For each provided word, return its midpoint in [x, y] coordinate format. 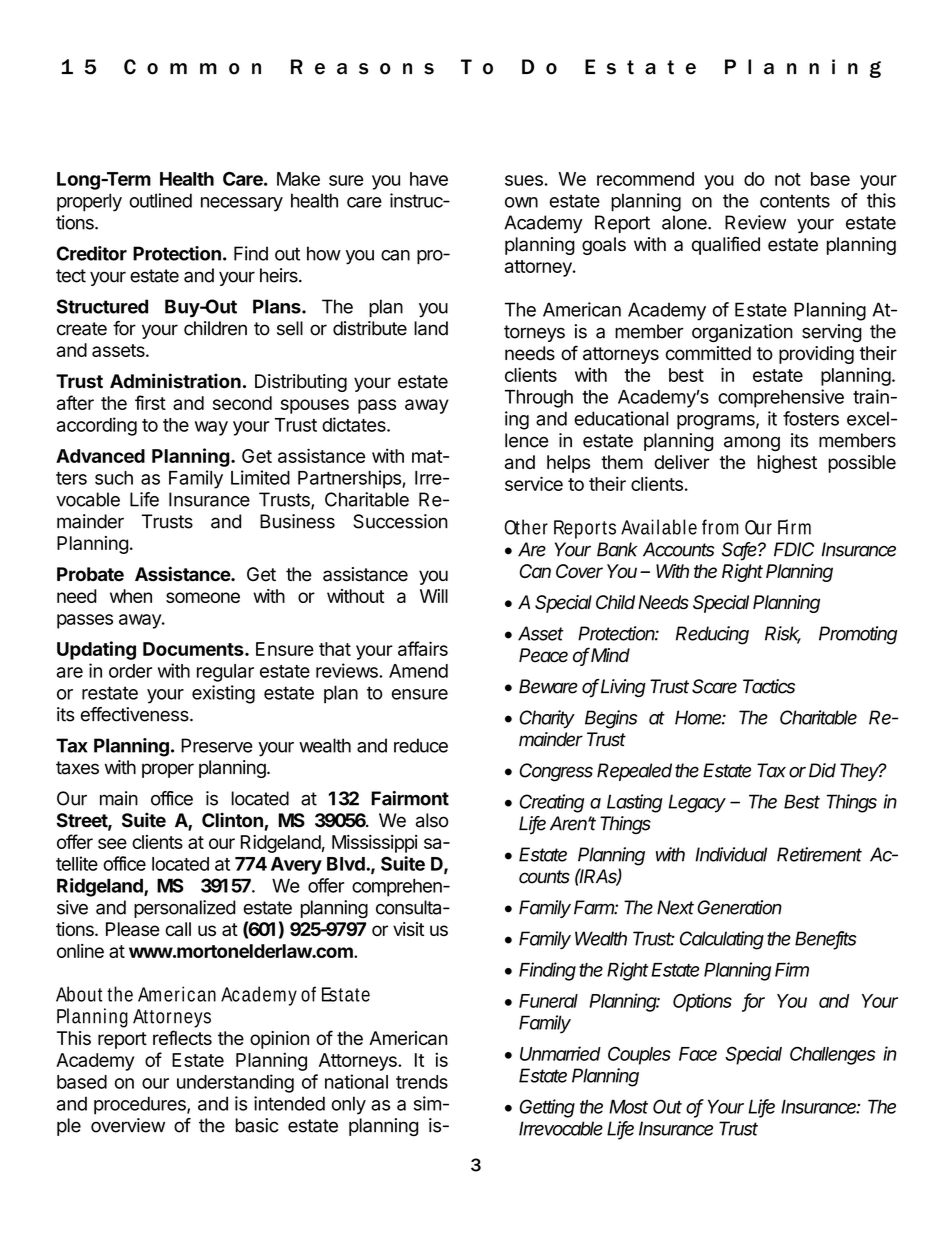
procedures [141, 1105]
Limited [260, 477]
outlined [160, 200]
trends [422, 1082]
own [521, 202]
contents [795, 201]
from [720, 527]
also [432, 820]
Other [526, 527]
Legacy [697, 803]
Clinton [232, 820]
